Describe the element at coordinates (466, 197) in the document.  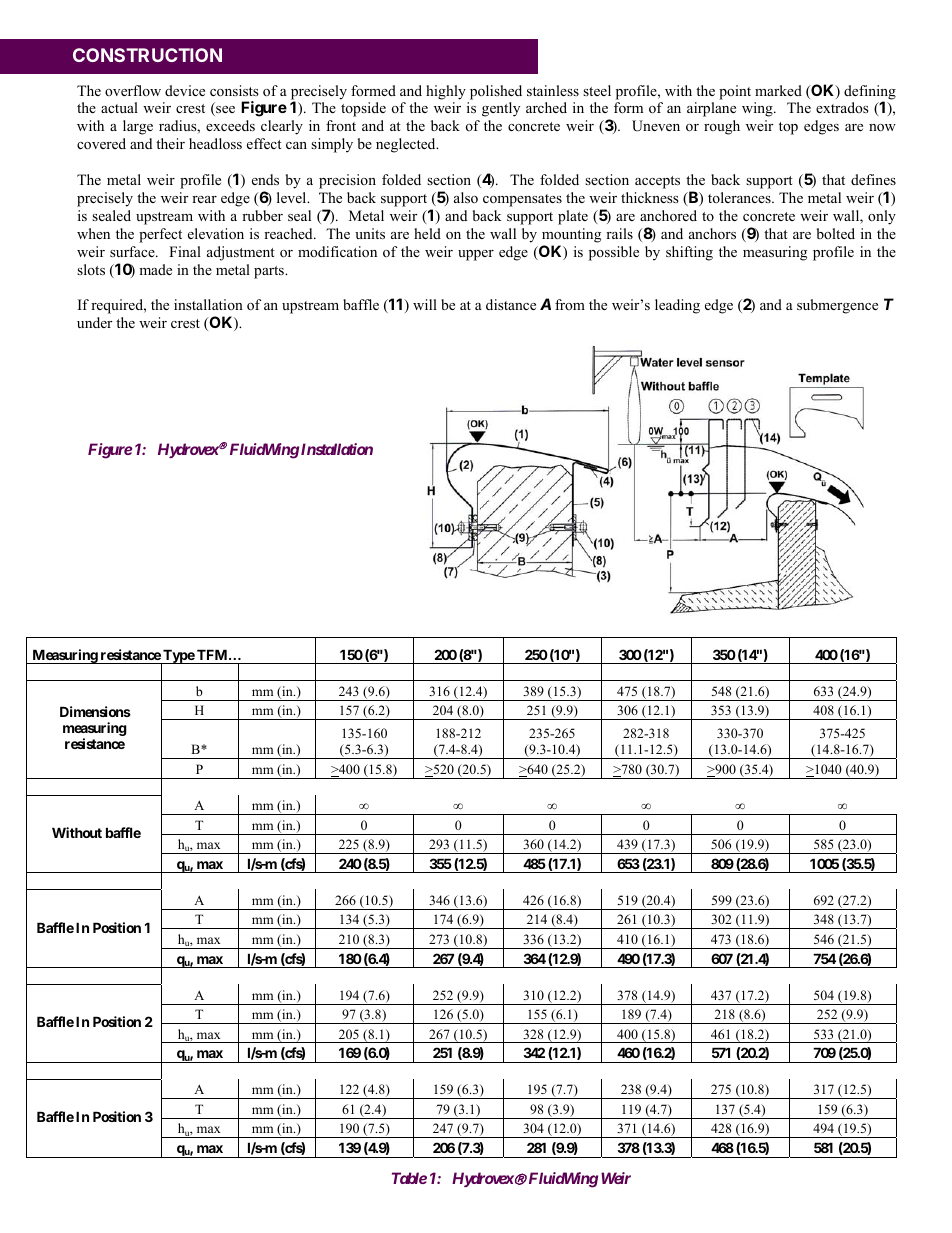
I see `also` at that location.
